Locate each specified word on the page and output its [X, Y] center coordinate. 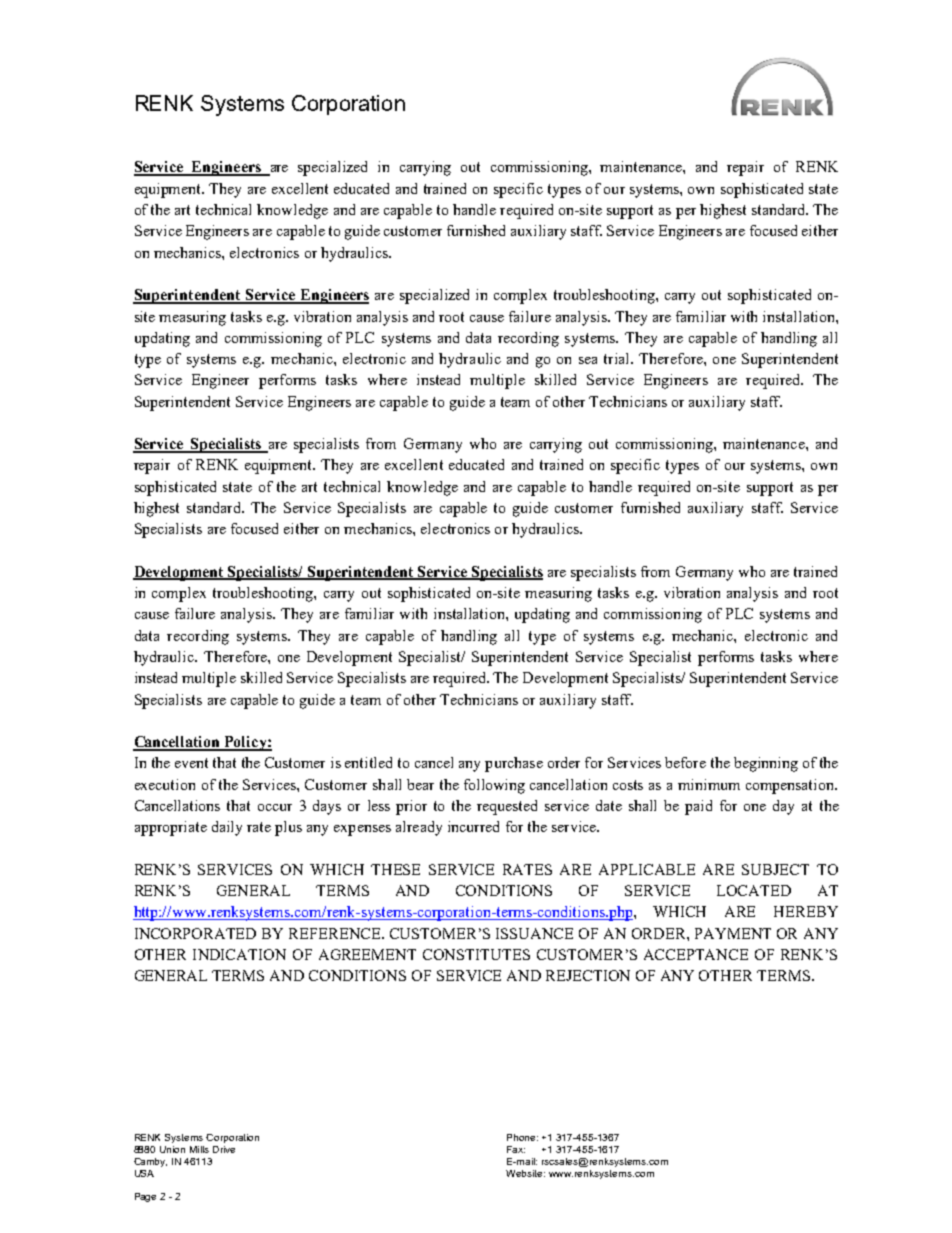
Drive [224, 1149]
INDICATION [239, 954]
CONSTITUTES [476, 954]
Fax [516, 1149]
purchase [514, 764]
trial [618, 358]
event [191, 763]
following [494, 786]
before [685, 762]
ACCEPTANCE [696, 954]
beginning [766, 764]
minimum [709, 784]
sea [588, 360]
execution [165, 784]
